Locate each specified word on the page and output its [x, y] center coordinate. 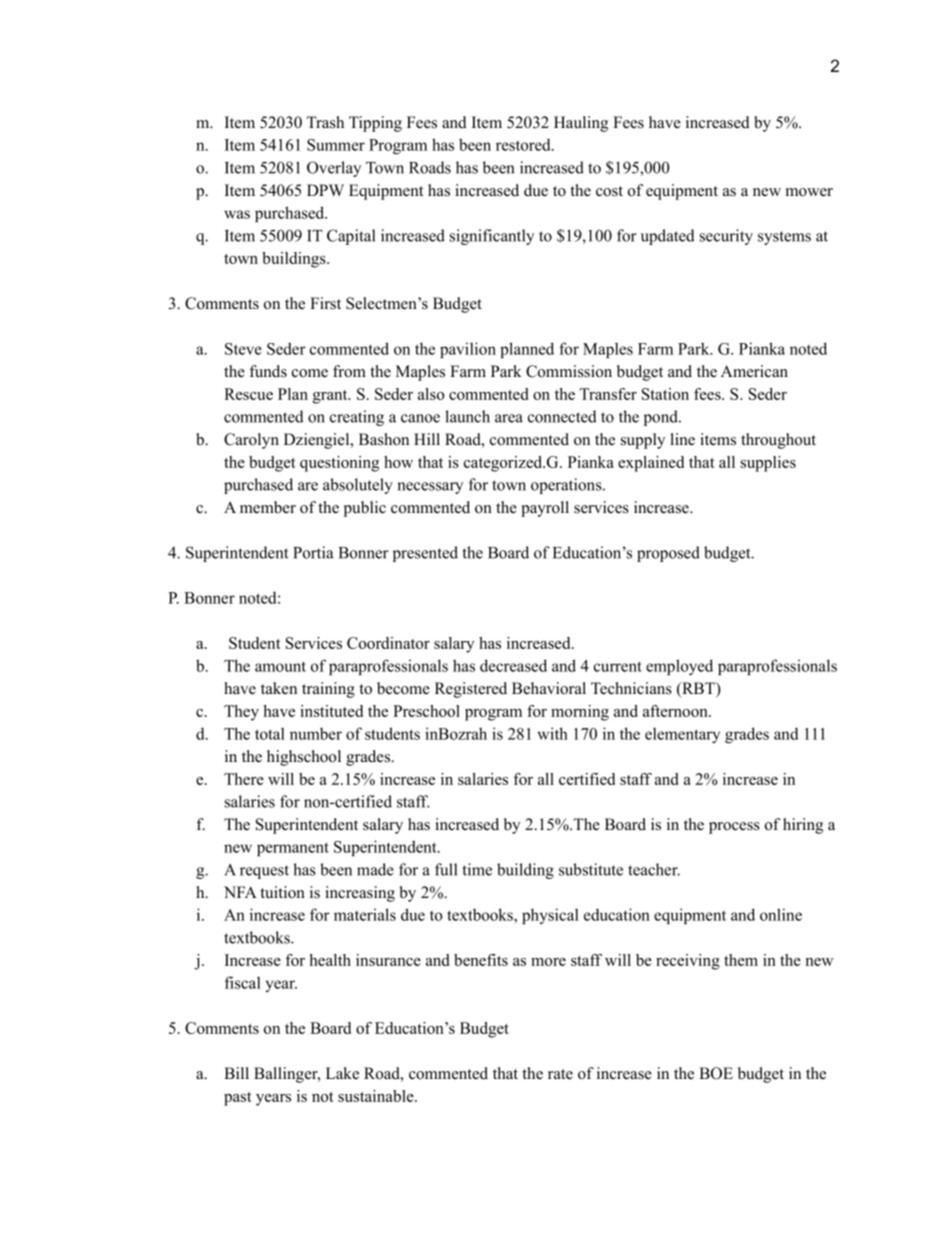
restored [524, 144]
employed [679, 667]
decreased [513, 665]
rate [560, 1074]
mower [809, 192]
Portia [313, 552]
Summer [336, 145]
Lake [342, 1073]
